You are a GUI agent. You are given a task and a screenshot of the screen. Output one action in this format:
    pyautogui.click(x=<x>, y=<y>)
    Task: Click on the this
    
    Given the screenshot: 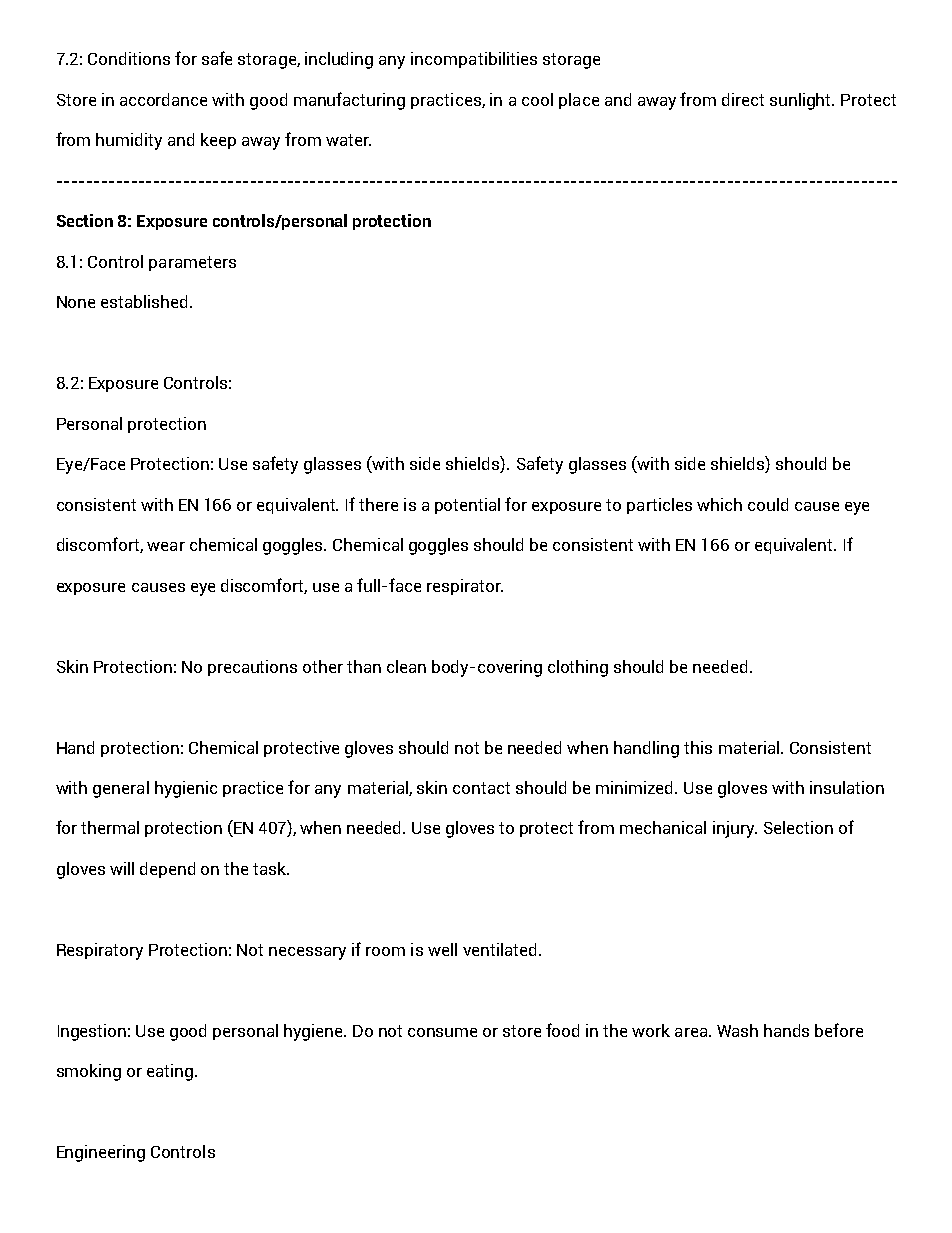 What is the action you would take?
    pyautogui.click(x=698, y=747)
